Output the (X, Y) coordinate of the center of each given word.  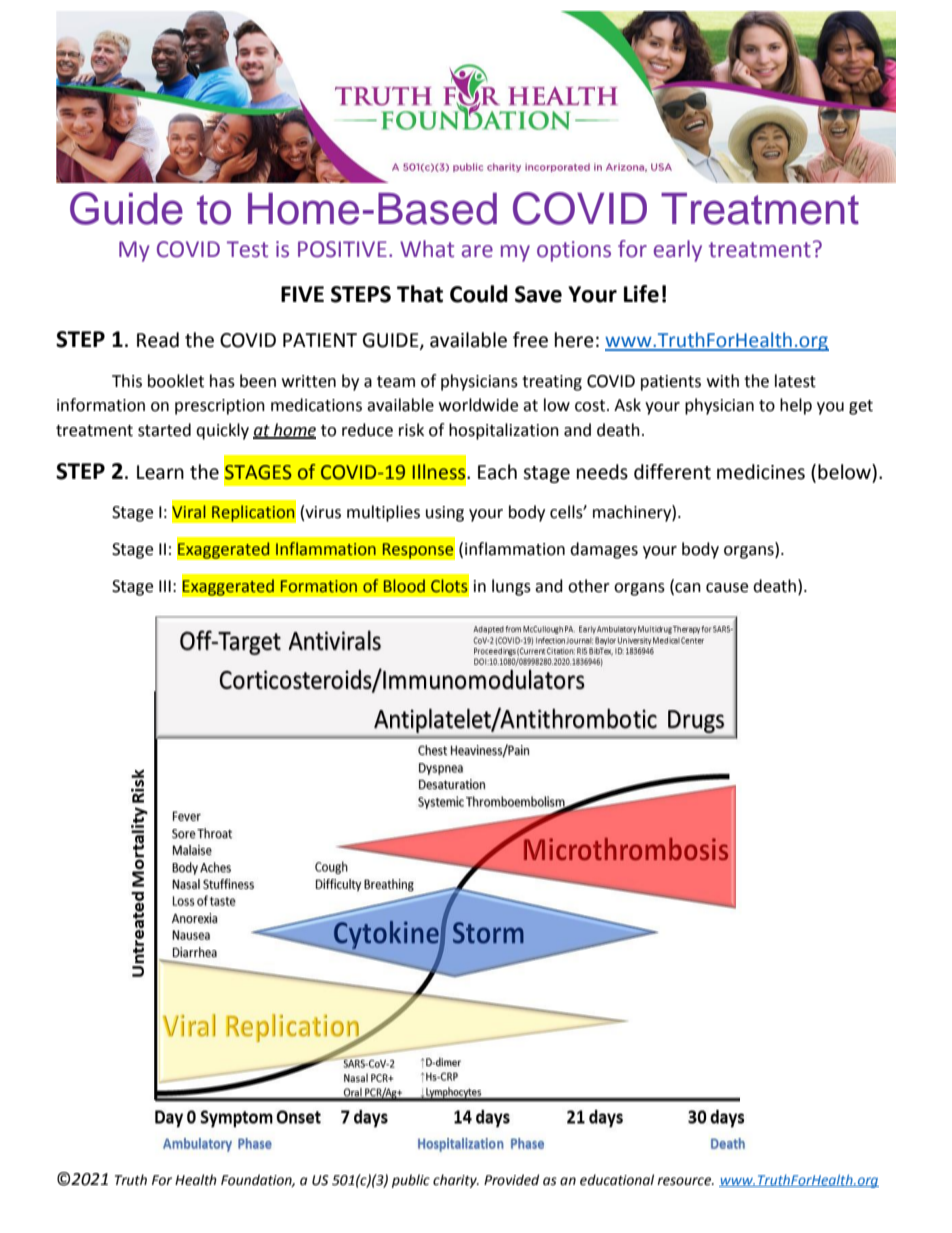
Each (497, 472)
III (165, 586)
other (589, 586)
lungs (511, 587)
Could (479, 294)
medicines (761, 472)
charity (456, 1181)
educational (617, 1180)
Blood (404, 586)
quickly (222, 431)
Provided (511, 1180)
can (687, 589)
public (411, 1181)
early (678, 251)
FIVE (302, 294)
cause (727, 588)
